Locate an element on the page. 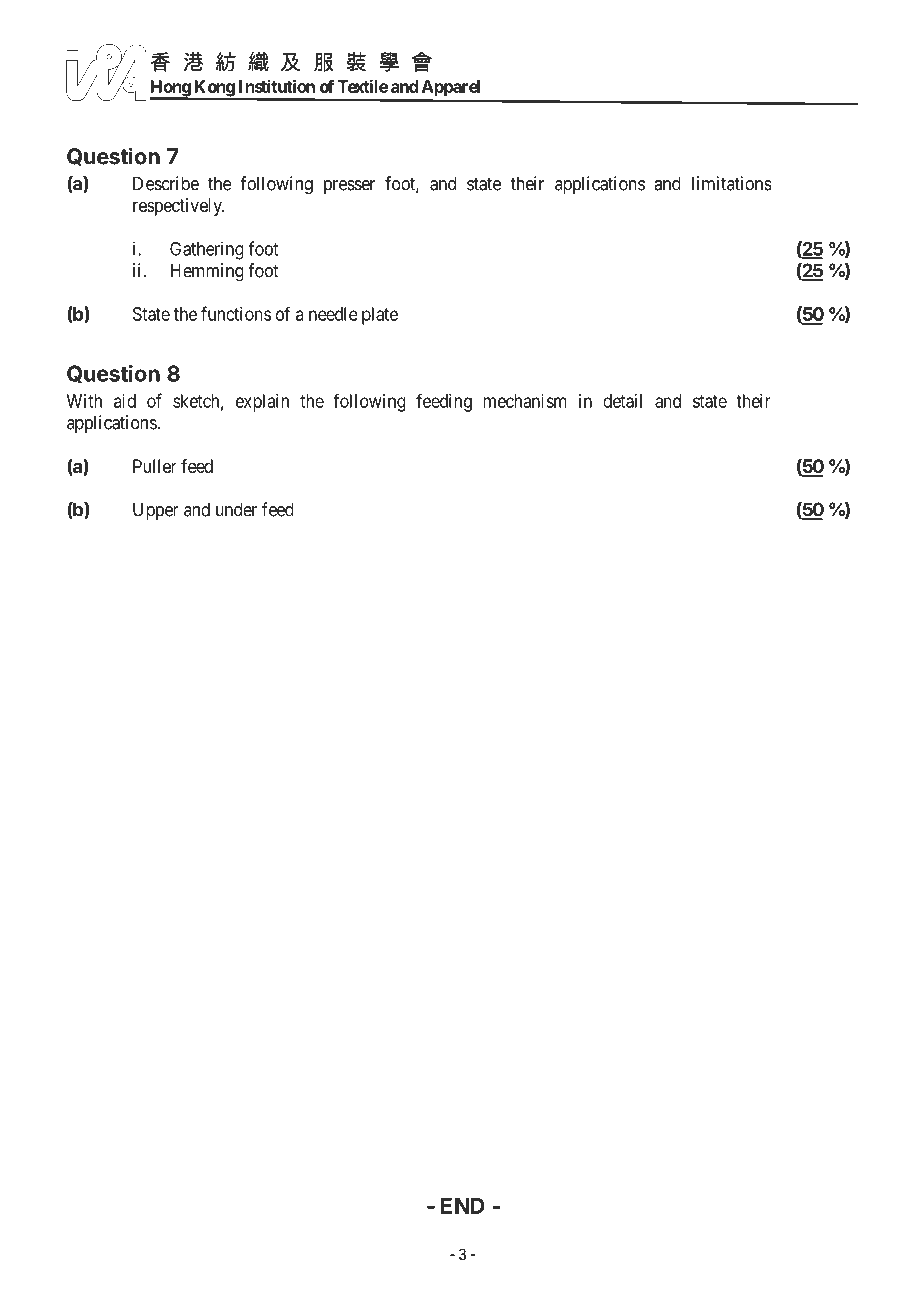 The width and height of the document is (924, 1308). END is located at coordinates (463, 1206).
